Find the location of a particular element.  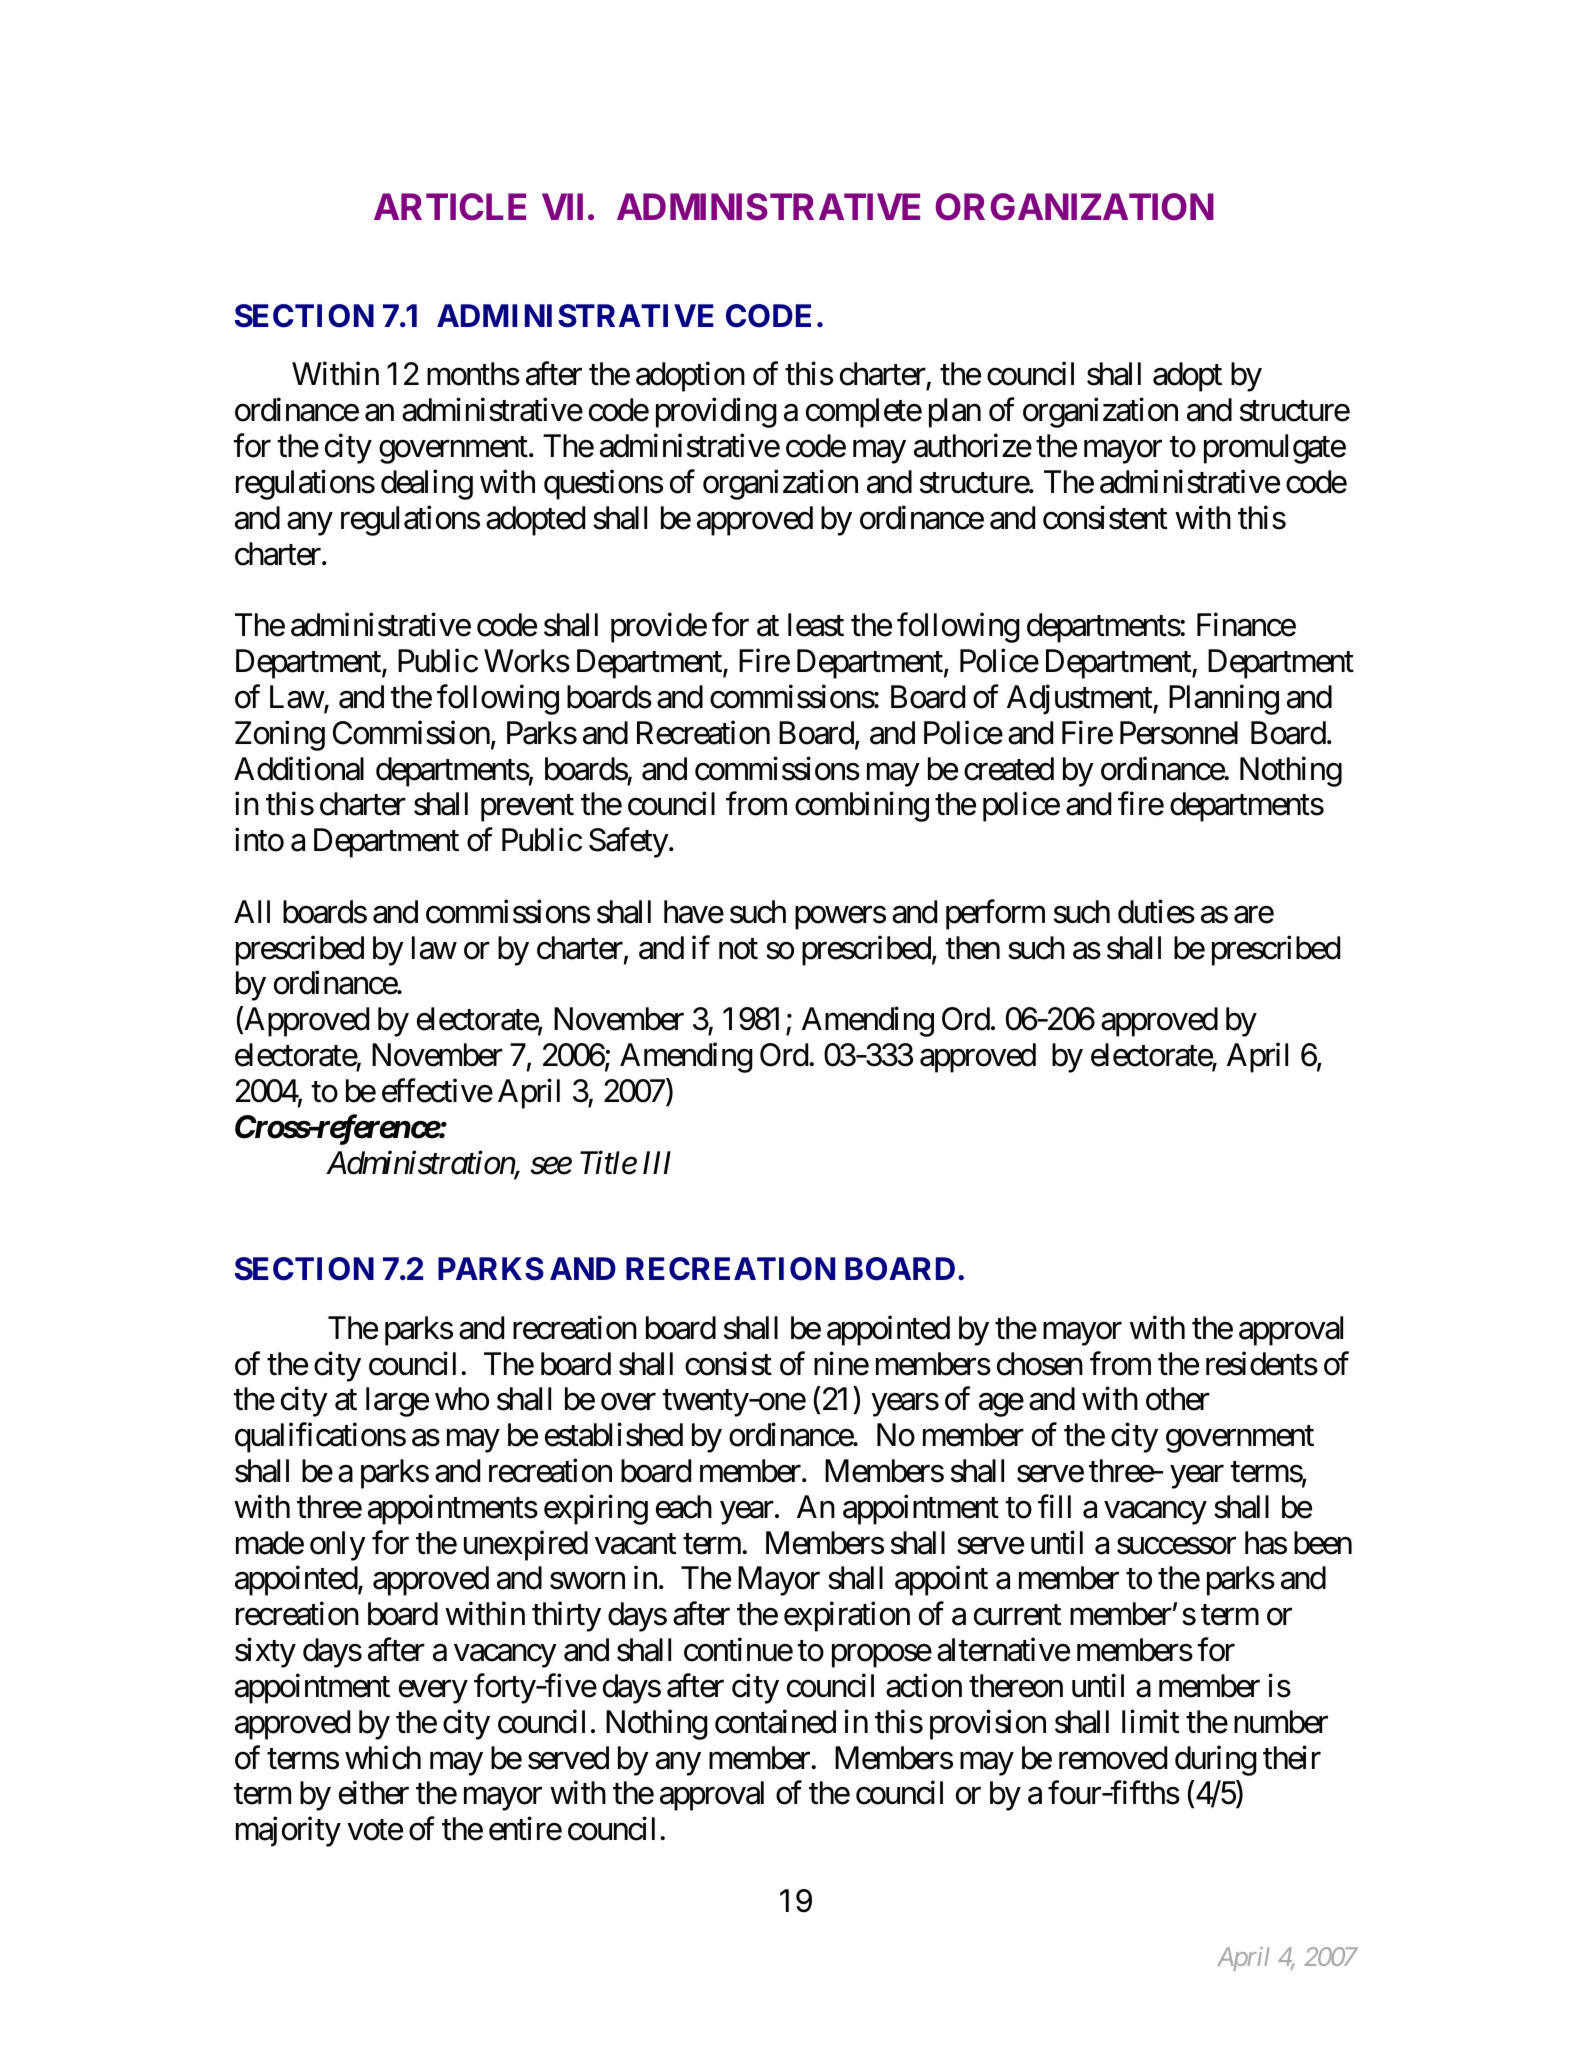

least is located at coordinates (816, 625).
